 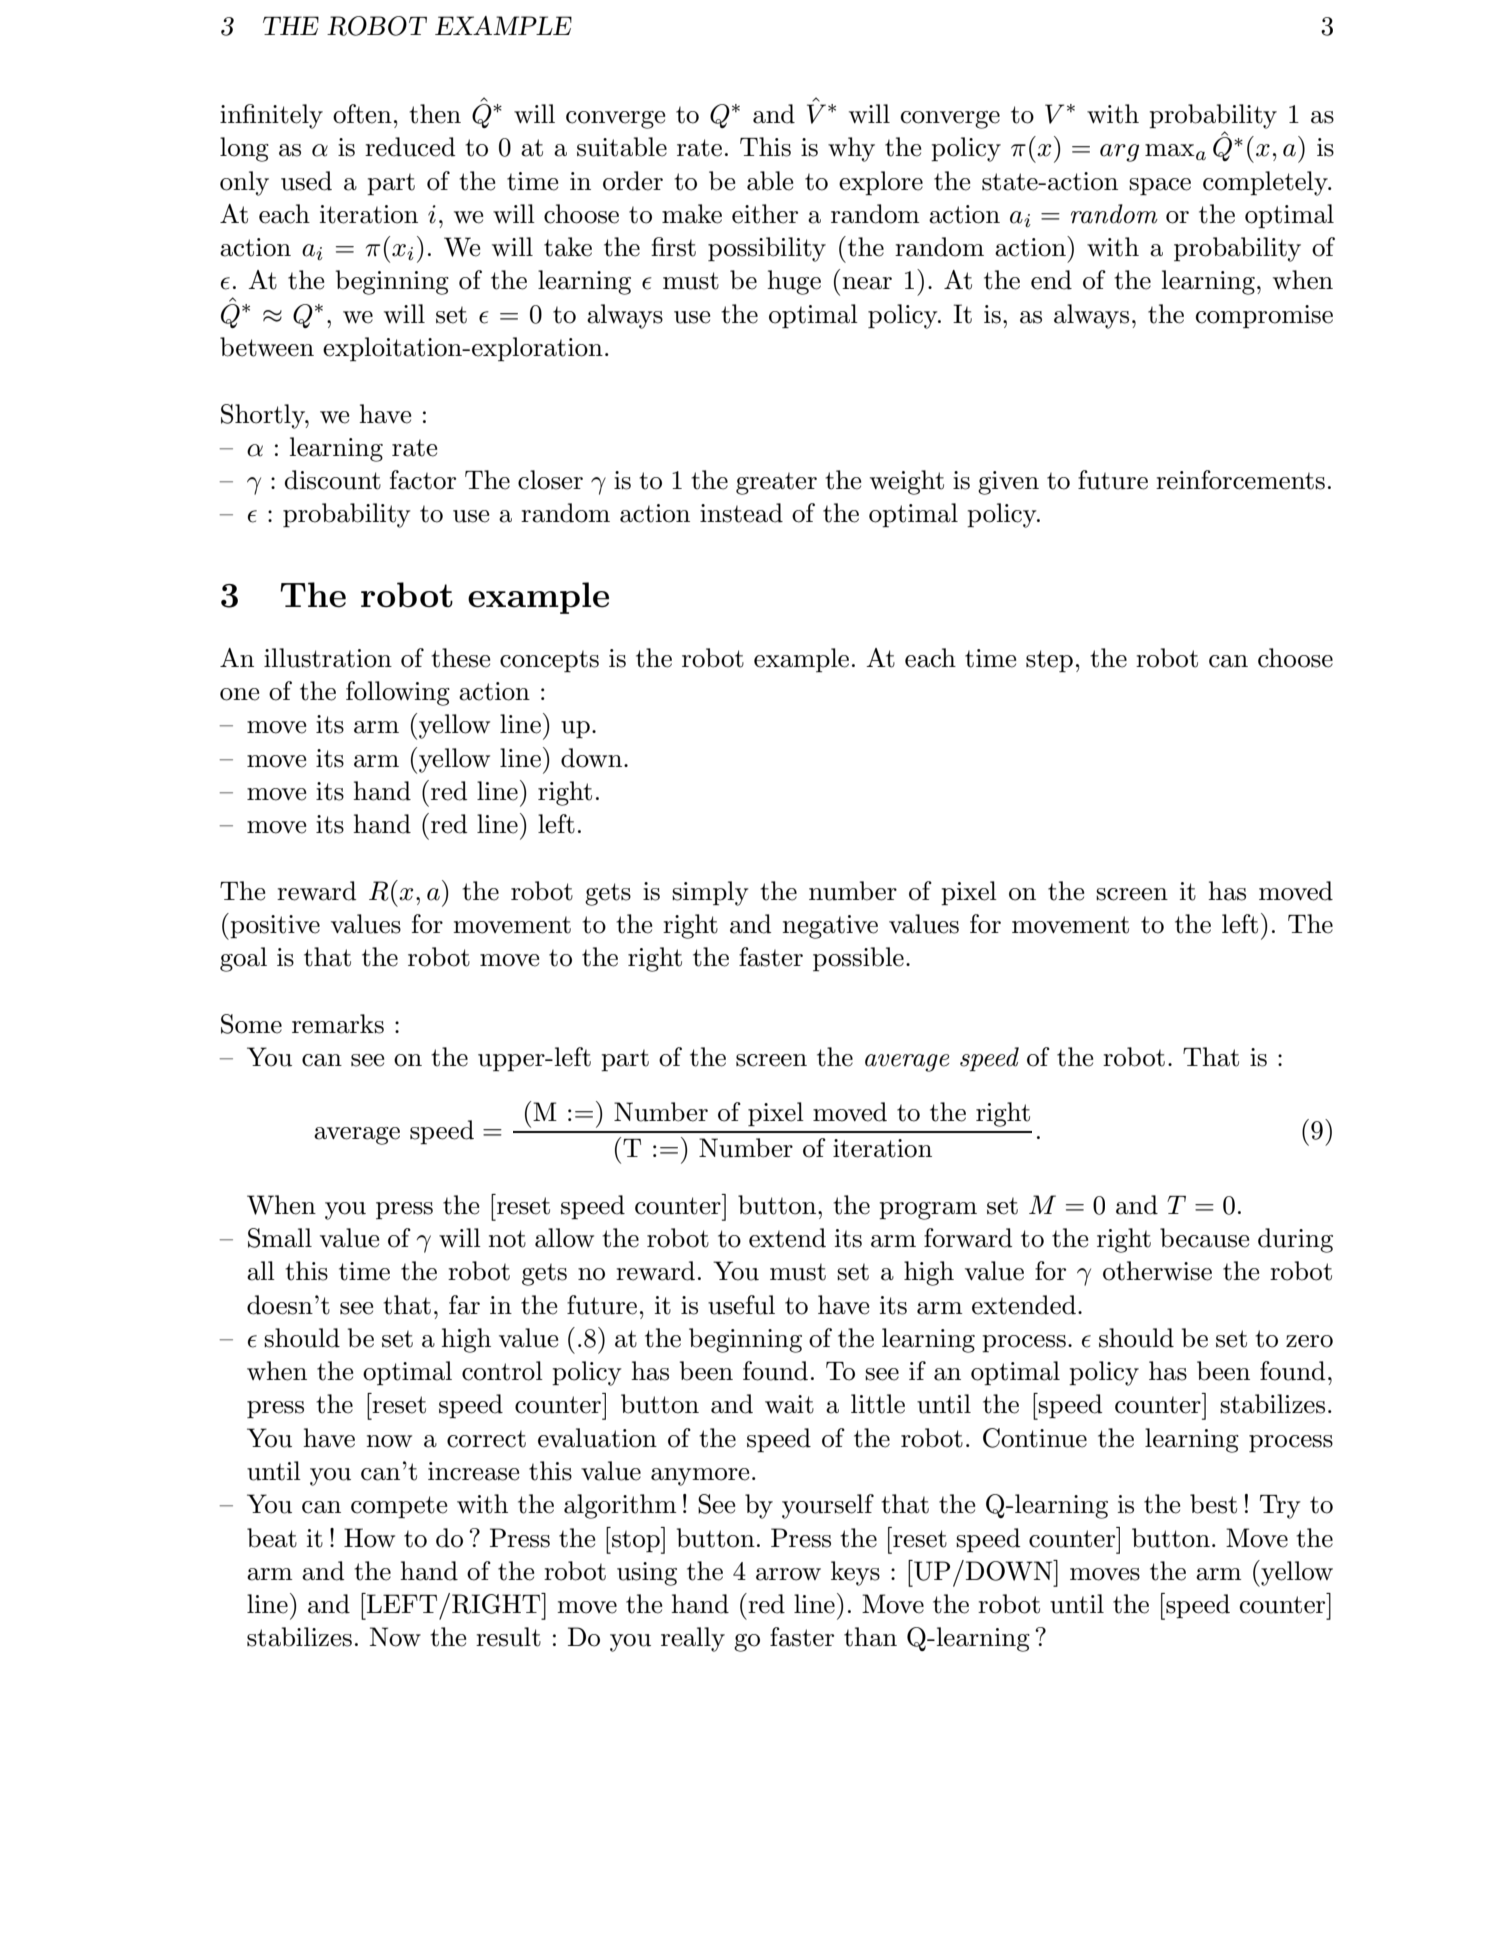 I want to click on reduced, so click(x=410, y=147).
